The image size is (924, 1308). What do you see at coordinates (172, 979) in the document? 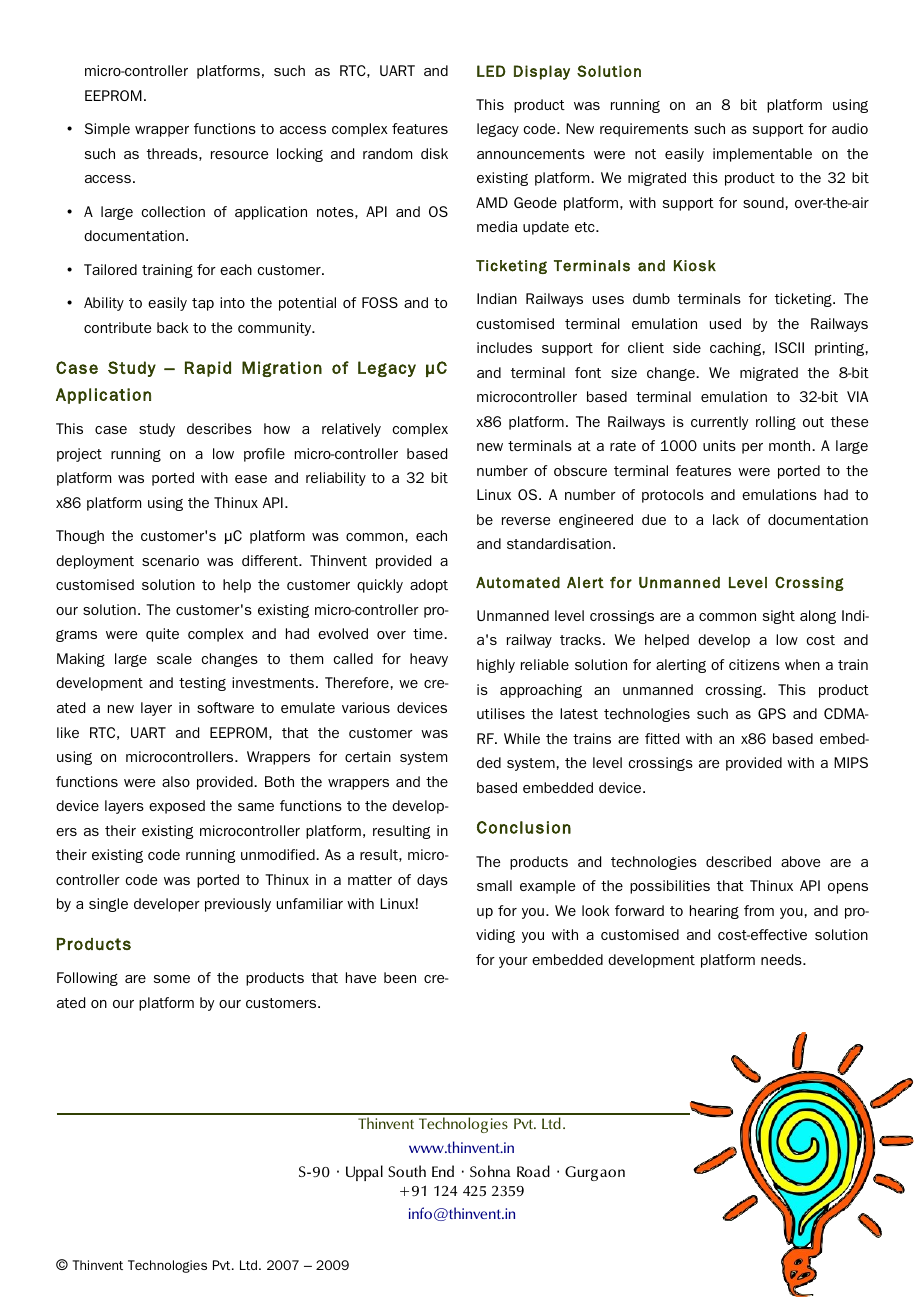
I see `some` at bounding box center [172, 979].
